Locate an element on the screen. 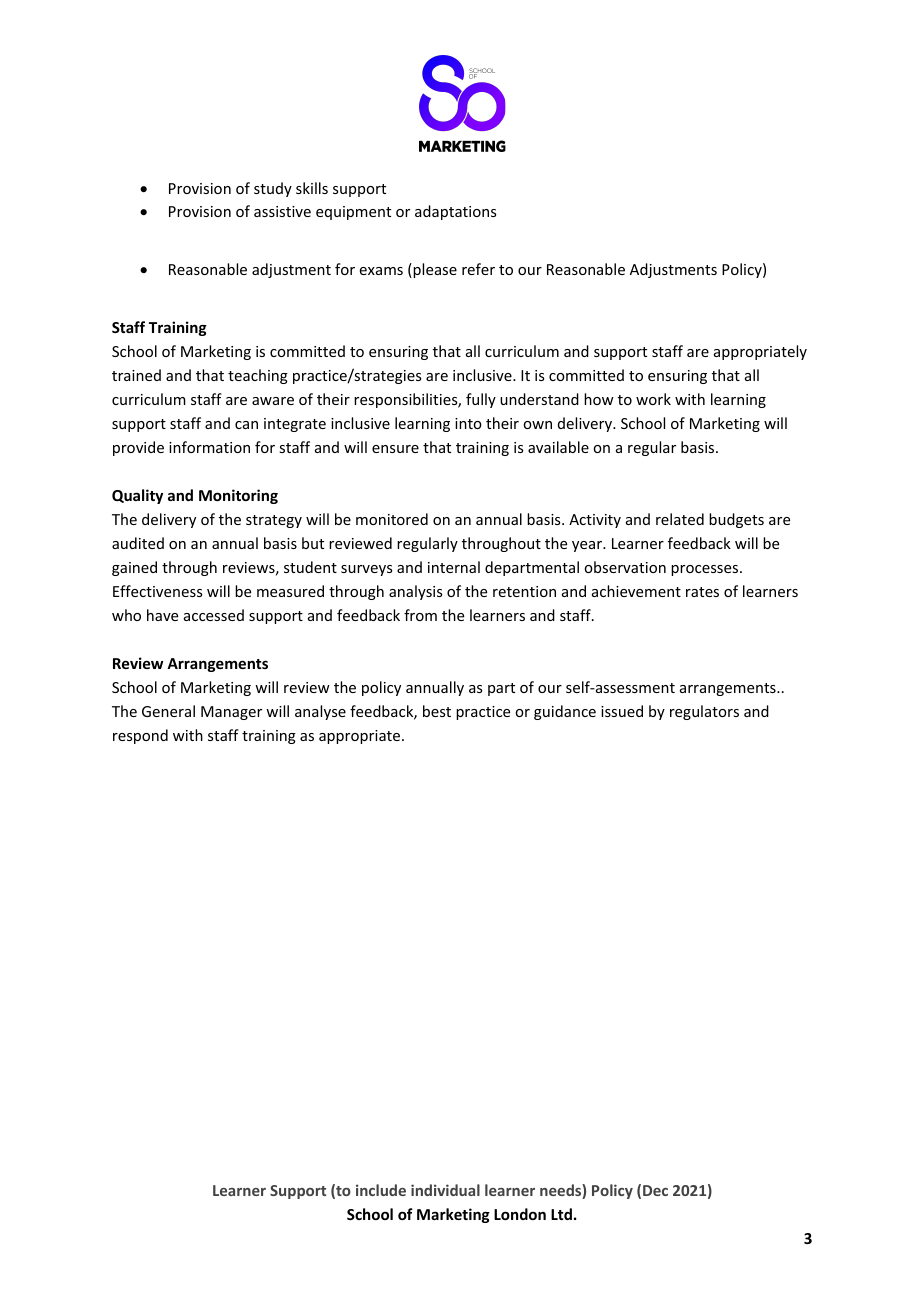 The height and width of the screenshot is (1308, 924). refer is located at coordinates (478, 269).
